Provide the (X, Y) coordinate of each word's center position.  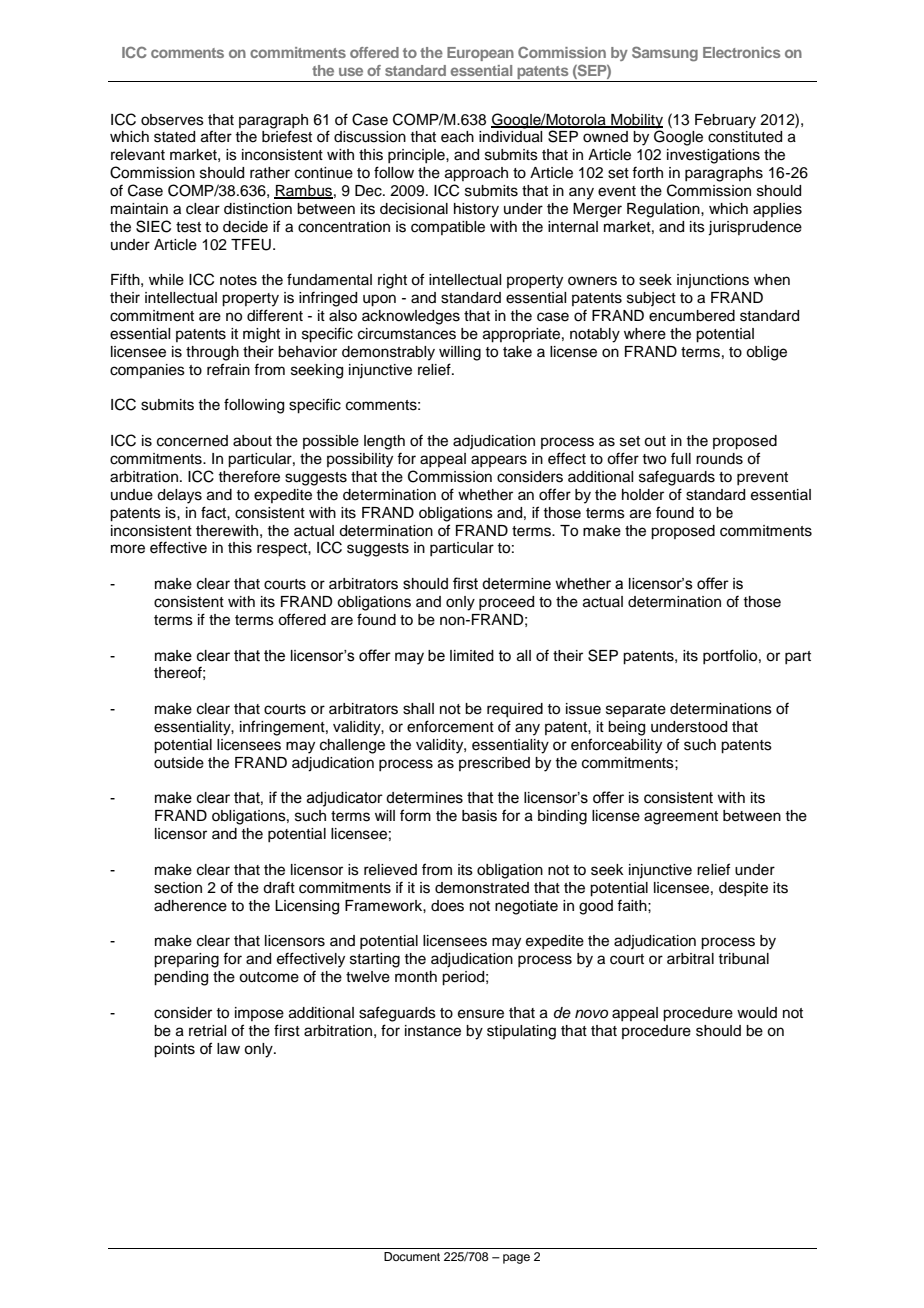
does (447, 906)
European (480, 54)
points (174, 1050)
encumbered (692, 316)
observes (172, 120)
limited (472, 656)
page (516, 1259)
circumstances (407, 334)
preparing (186, 960)
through (212, 353)
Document (412, 1256)
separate (636, 711)
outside (179, 763)
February (725, 121)
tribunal (743, 959)
